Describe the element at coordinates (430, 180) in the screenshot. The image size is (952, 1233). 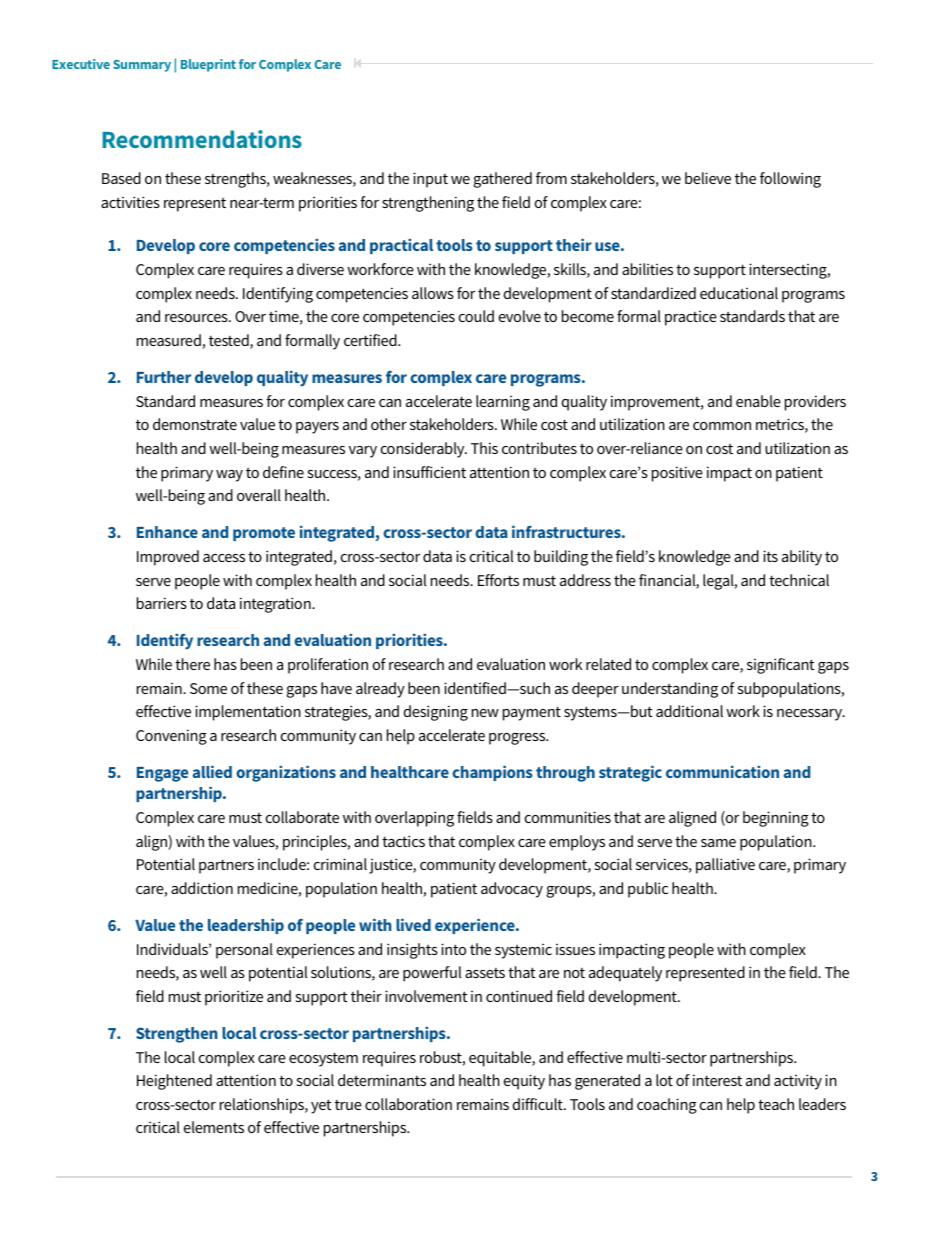
I see `input` at that location.
